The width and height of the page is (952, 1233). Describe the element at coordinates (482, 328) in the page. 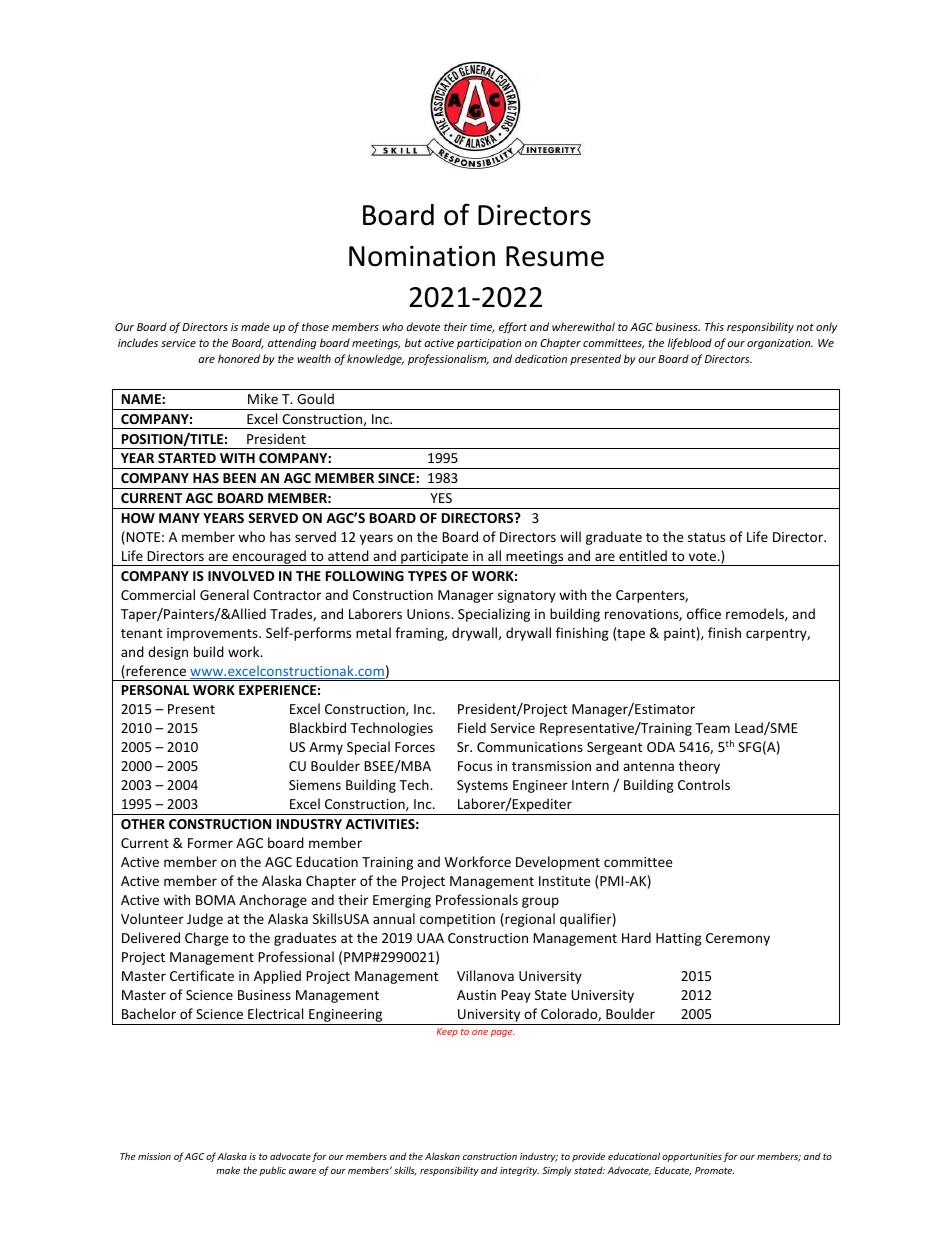

I see `time` at that location.
